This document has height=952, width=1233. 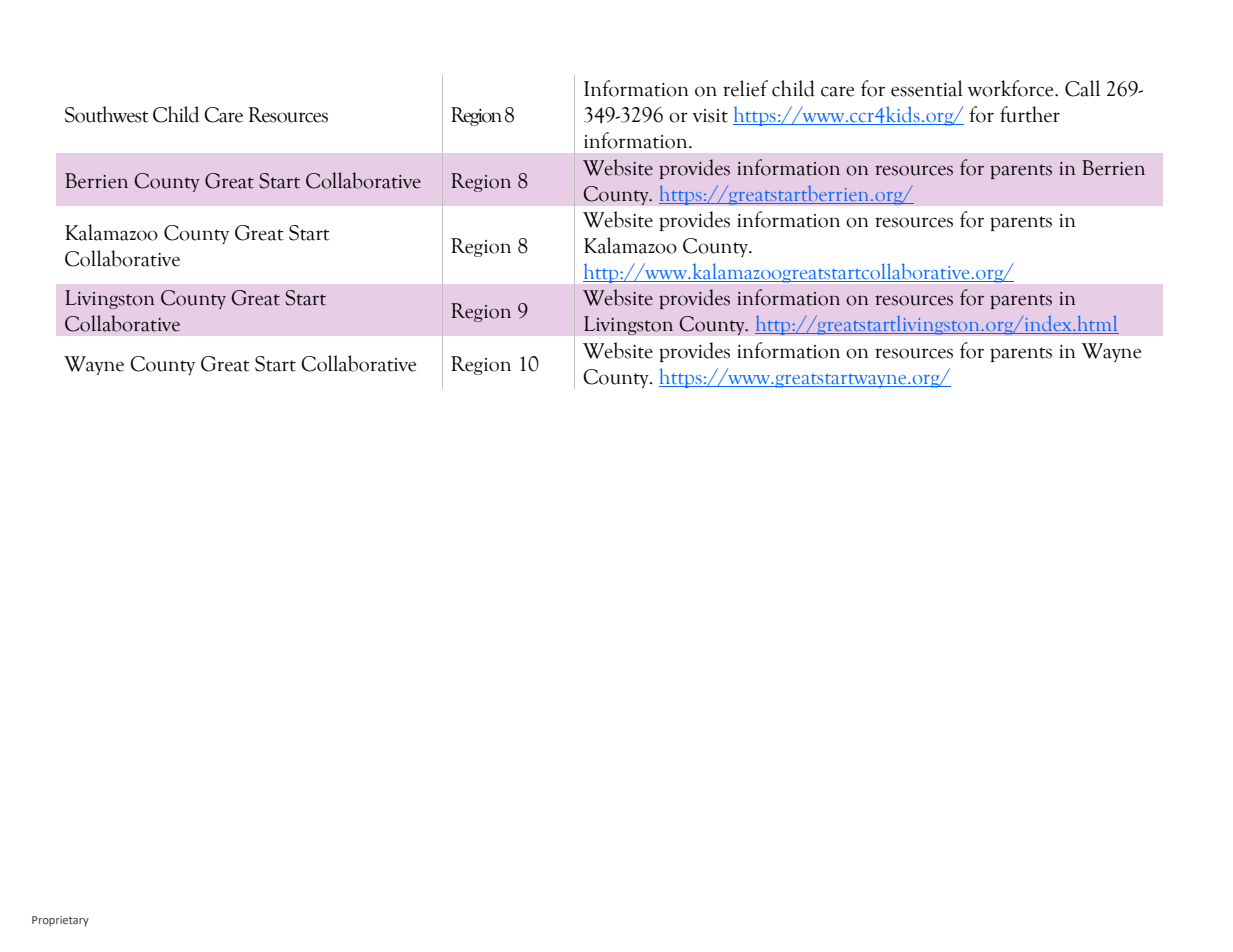 What do you see at coordinates (60, 921) in the document?
I see `Proprietary` at bounding box center [60, 921].
